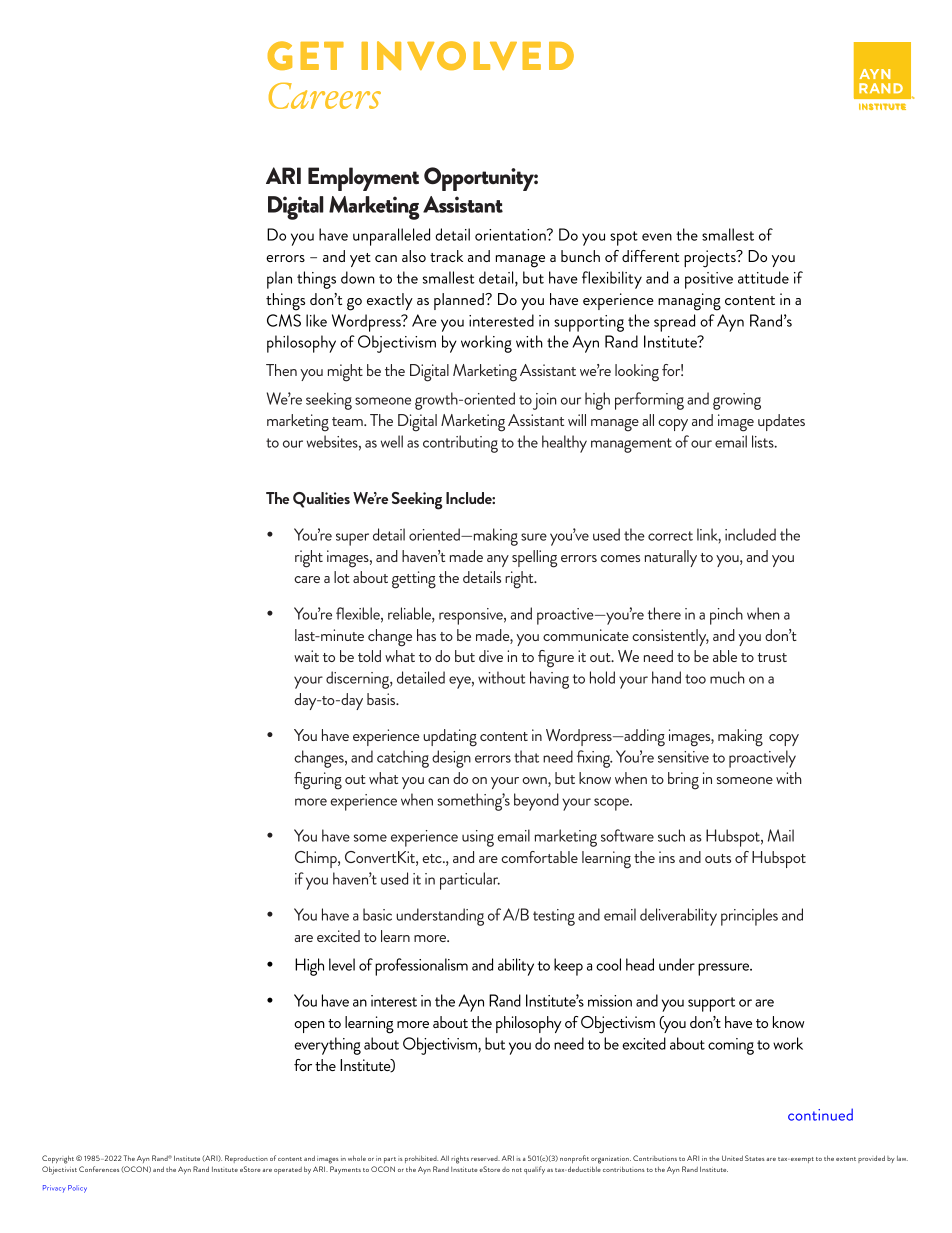 The height and width of the screenshot is (1233, 952). What do you see at coordinates (726, 616) in the screenshot?
I see `pinch` at bounding box center [726, 616].
